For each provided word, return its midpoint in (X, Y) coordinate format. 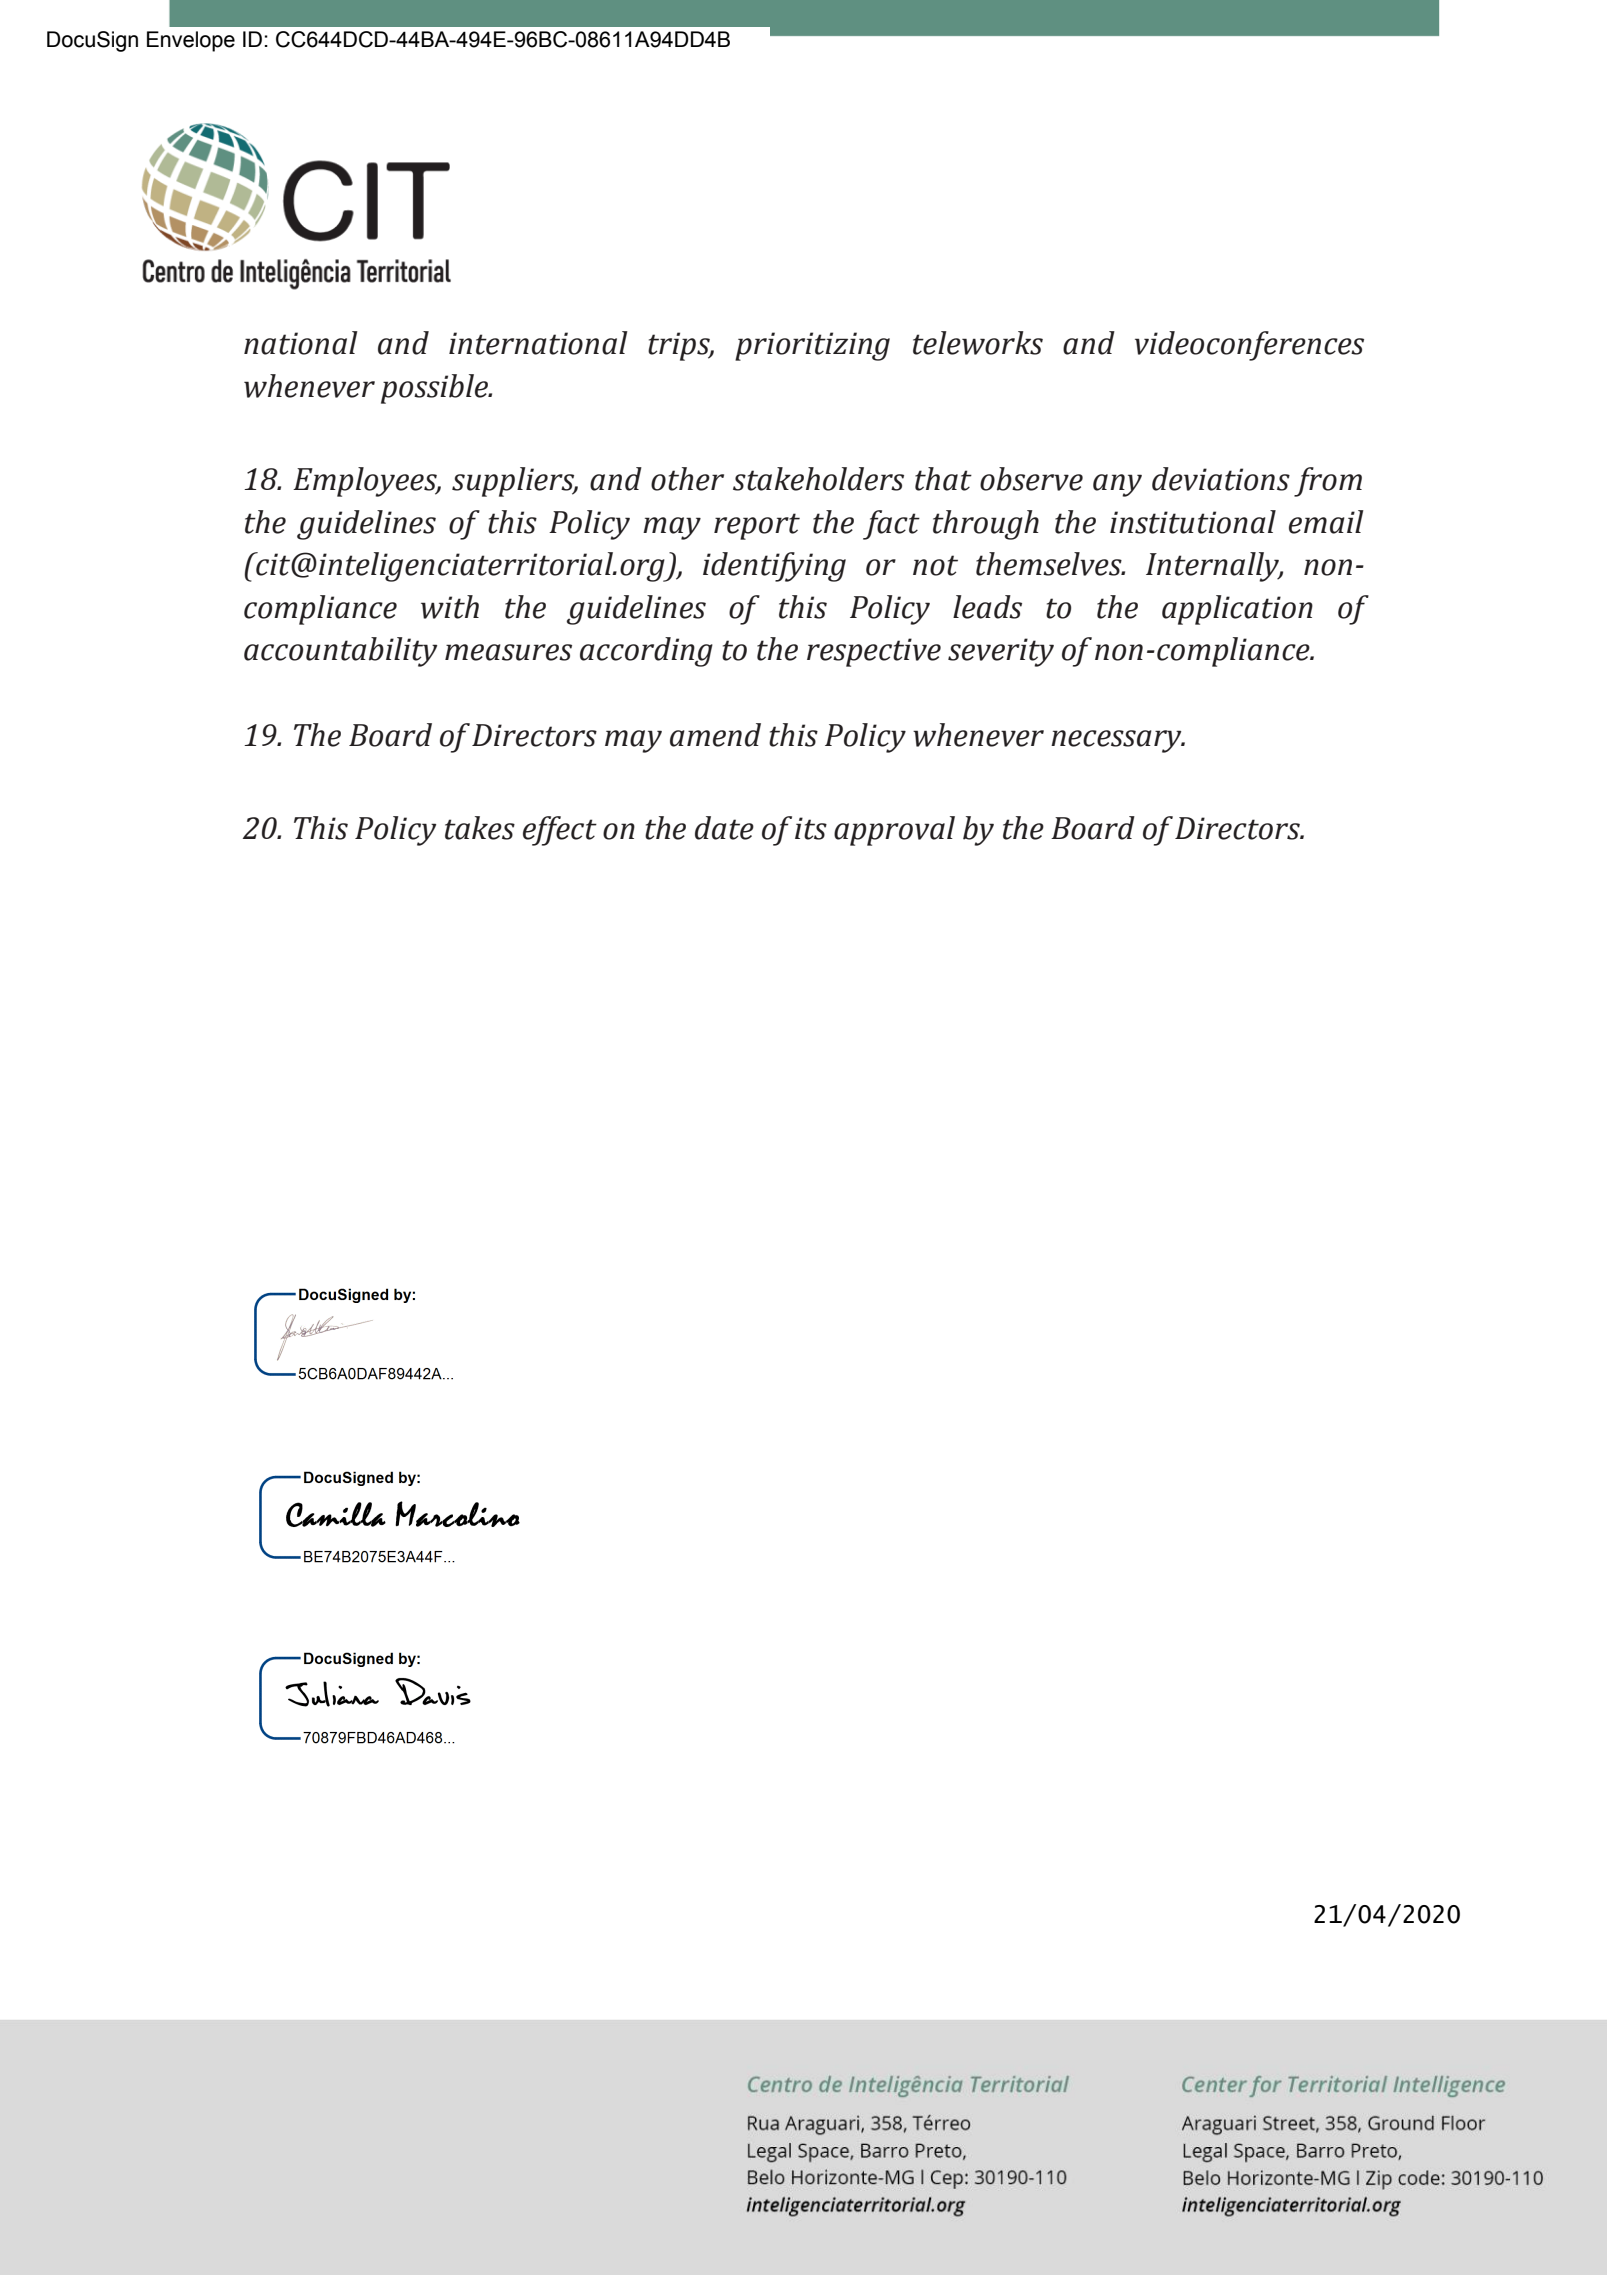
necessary (1117, 741)
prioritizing (812, 346)
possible (435, 389)
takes (480, 828)
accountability (340, 652)
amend (715, 735)
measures (508, 652)
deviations (1221, 479)
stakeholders (818, 479)
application (1237, 610)
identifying (774, 567)
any (1117, 485)
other (687, 479)
